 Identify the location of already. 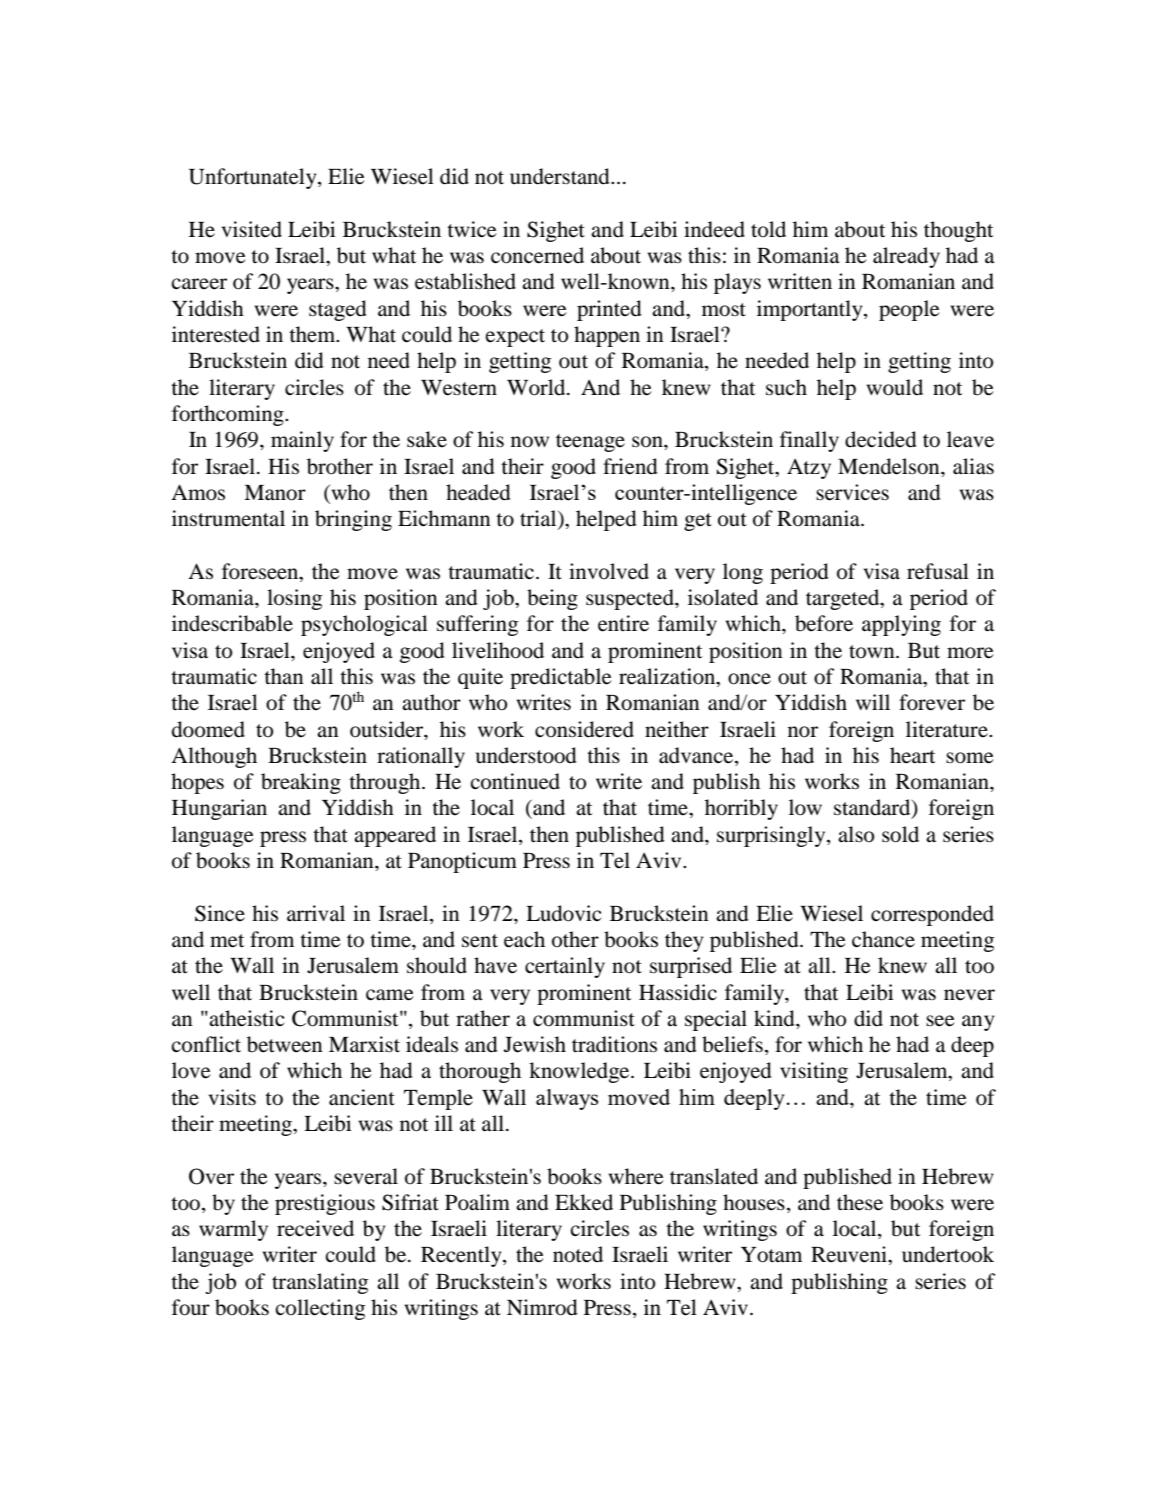
(906, 257).
